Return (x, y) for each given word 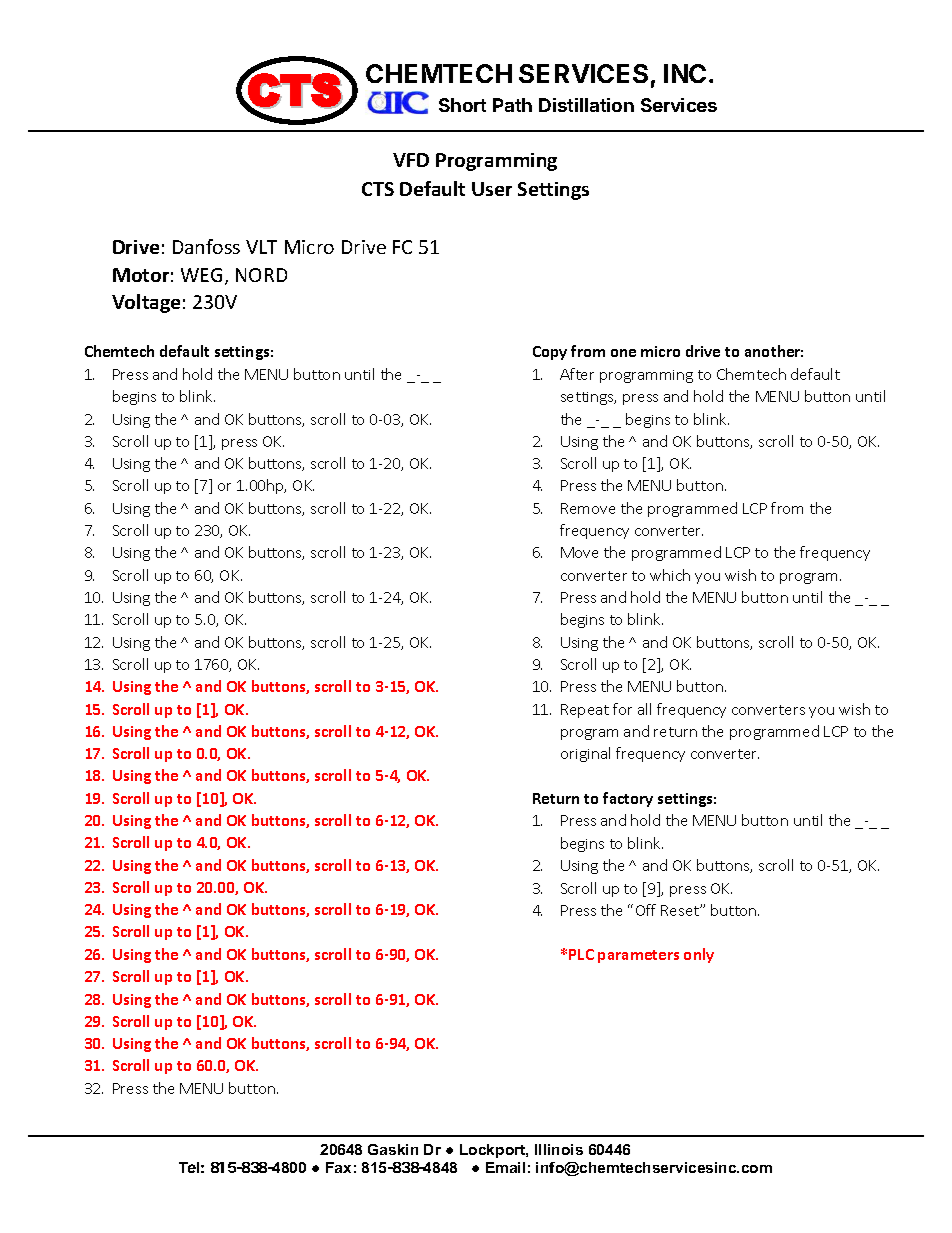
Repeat (585, 711)
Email (505, 1167)
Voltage (146, 303)
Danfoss (206, 246)
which (670, 575)
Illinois (559, 1149)
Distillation (586, 105)
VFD (411, 160)
